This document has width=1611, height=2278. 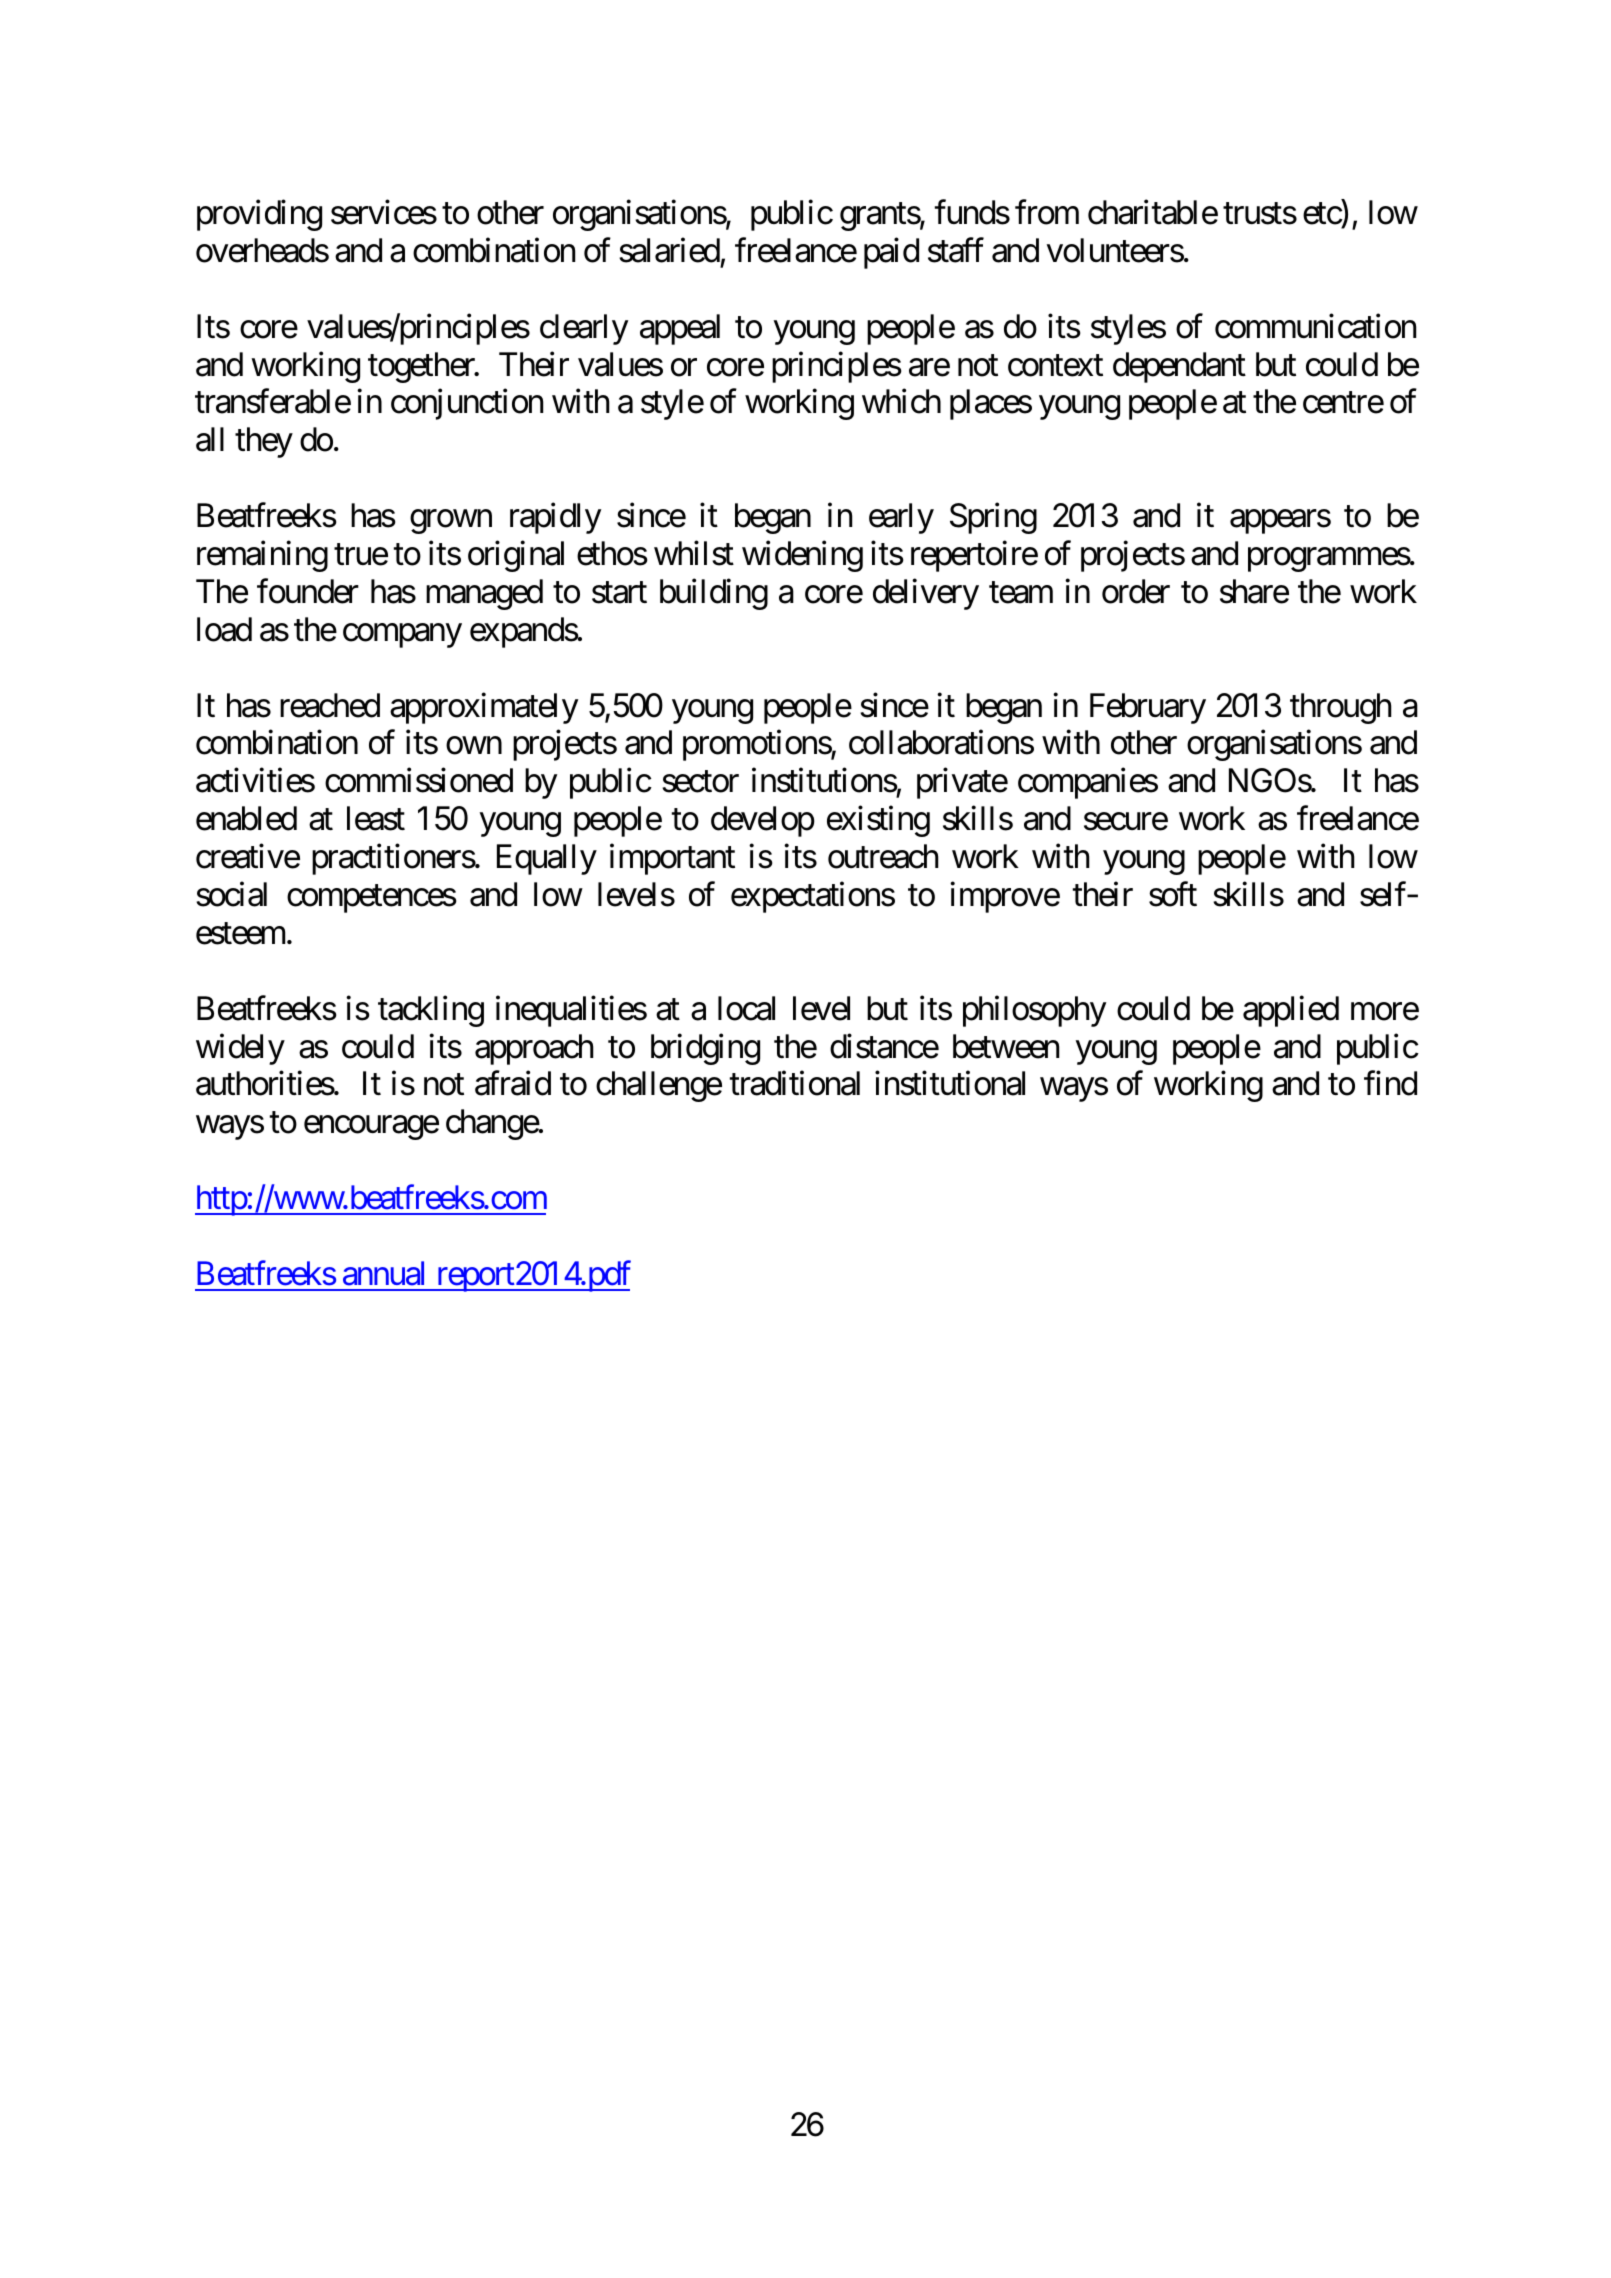 What do you see at coordinates (259, 215) in the document?
I see `providing` at bounding box center [259, 215].
